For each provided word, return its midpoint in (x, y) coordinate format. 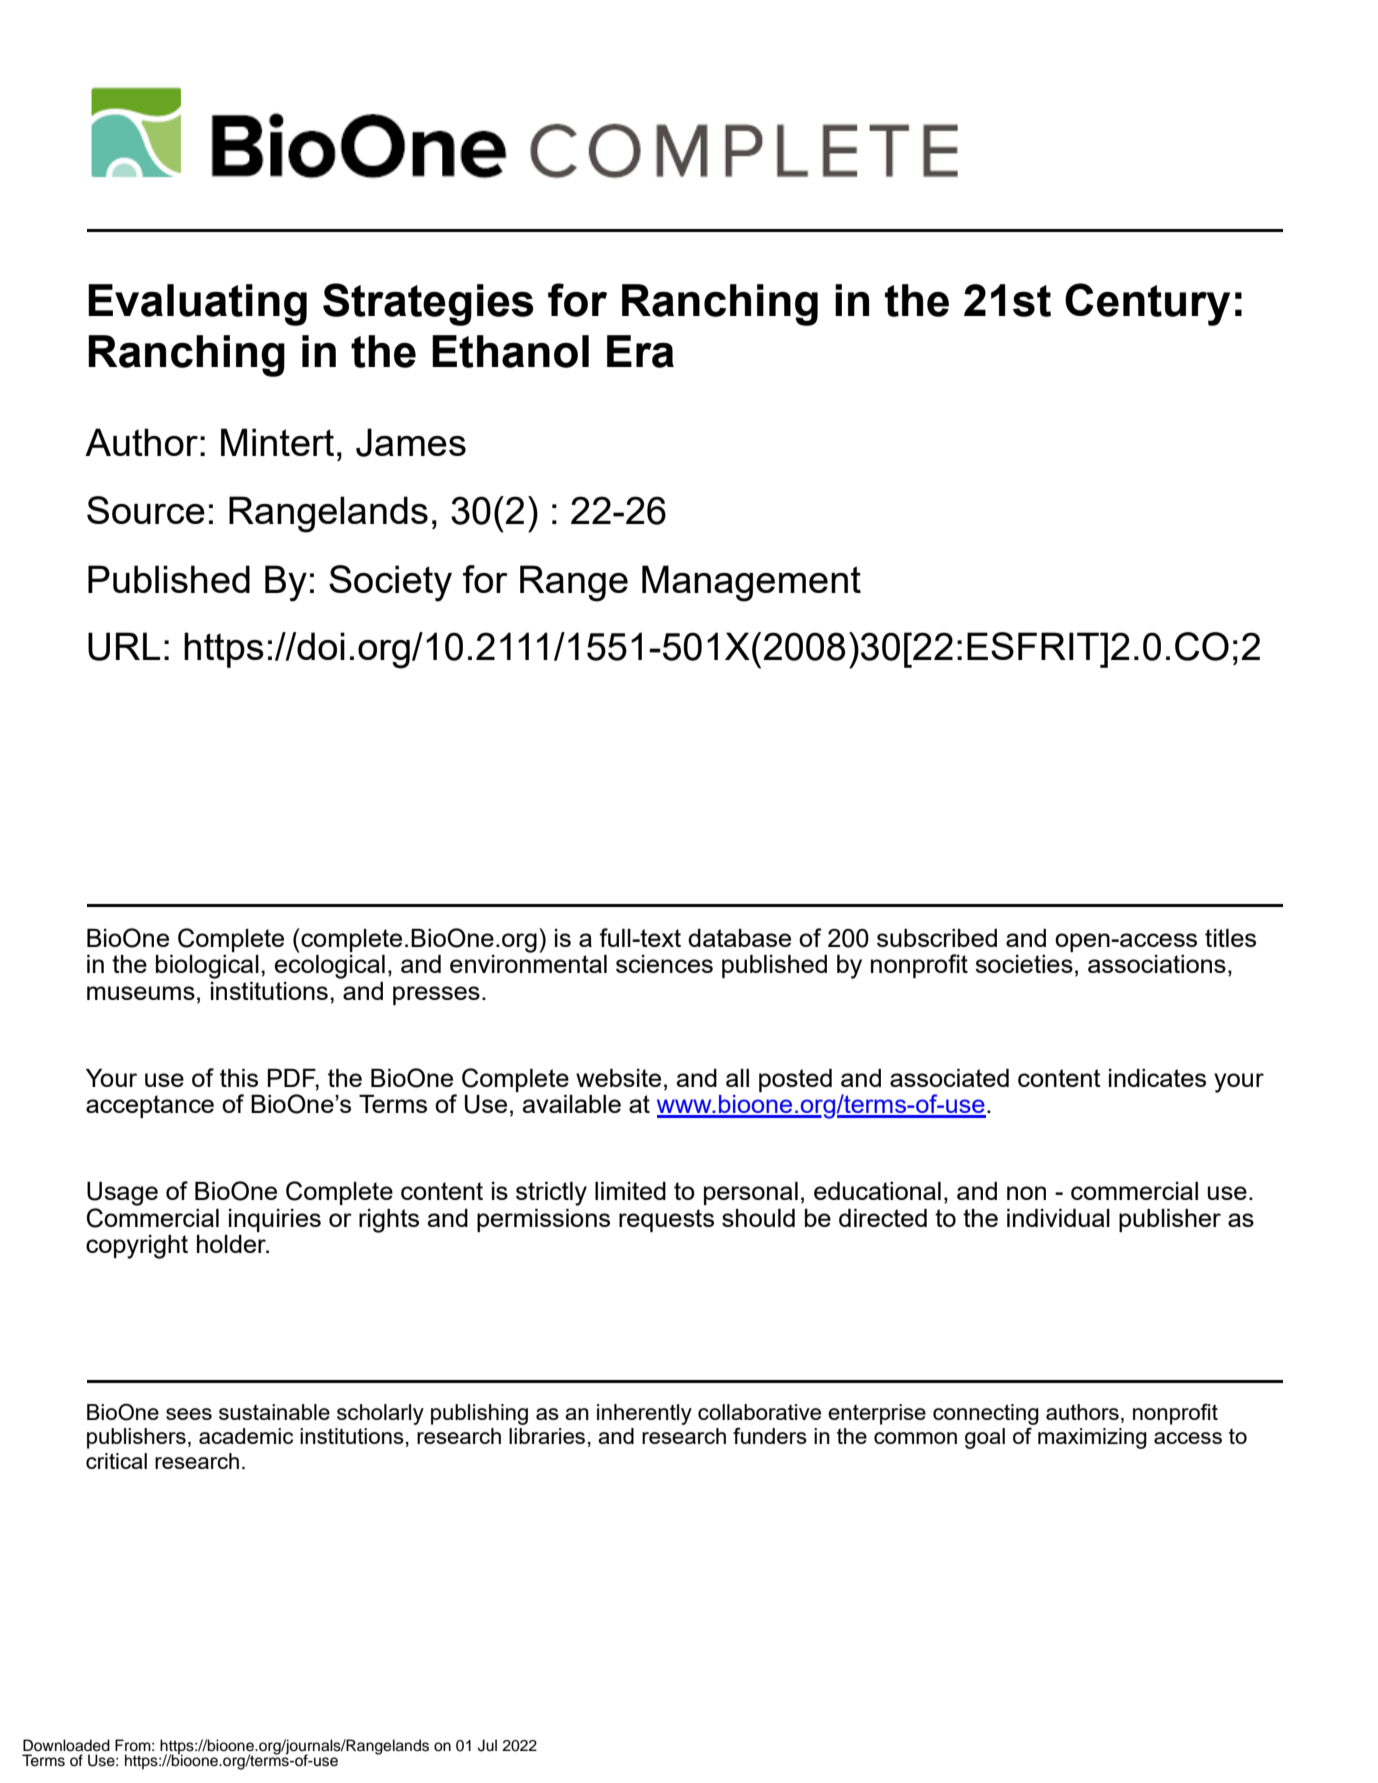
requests (666, 1220)
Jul (487, 1745)
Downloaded (66, 1745)
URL (124, 646)
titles (1230, 938)
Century (1147, 304)
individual (1058, 1218)
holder (232, 1244)
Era (640, 351)
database (739, 938)
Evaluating (197, 305)
